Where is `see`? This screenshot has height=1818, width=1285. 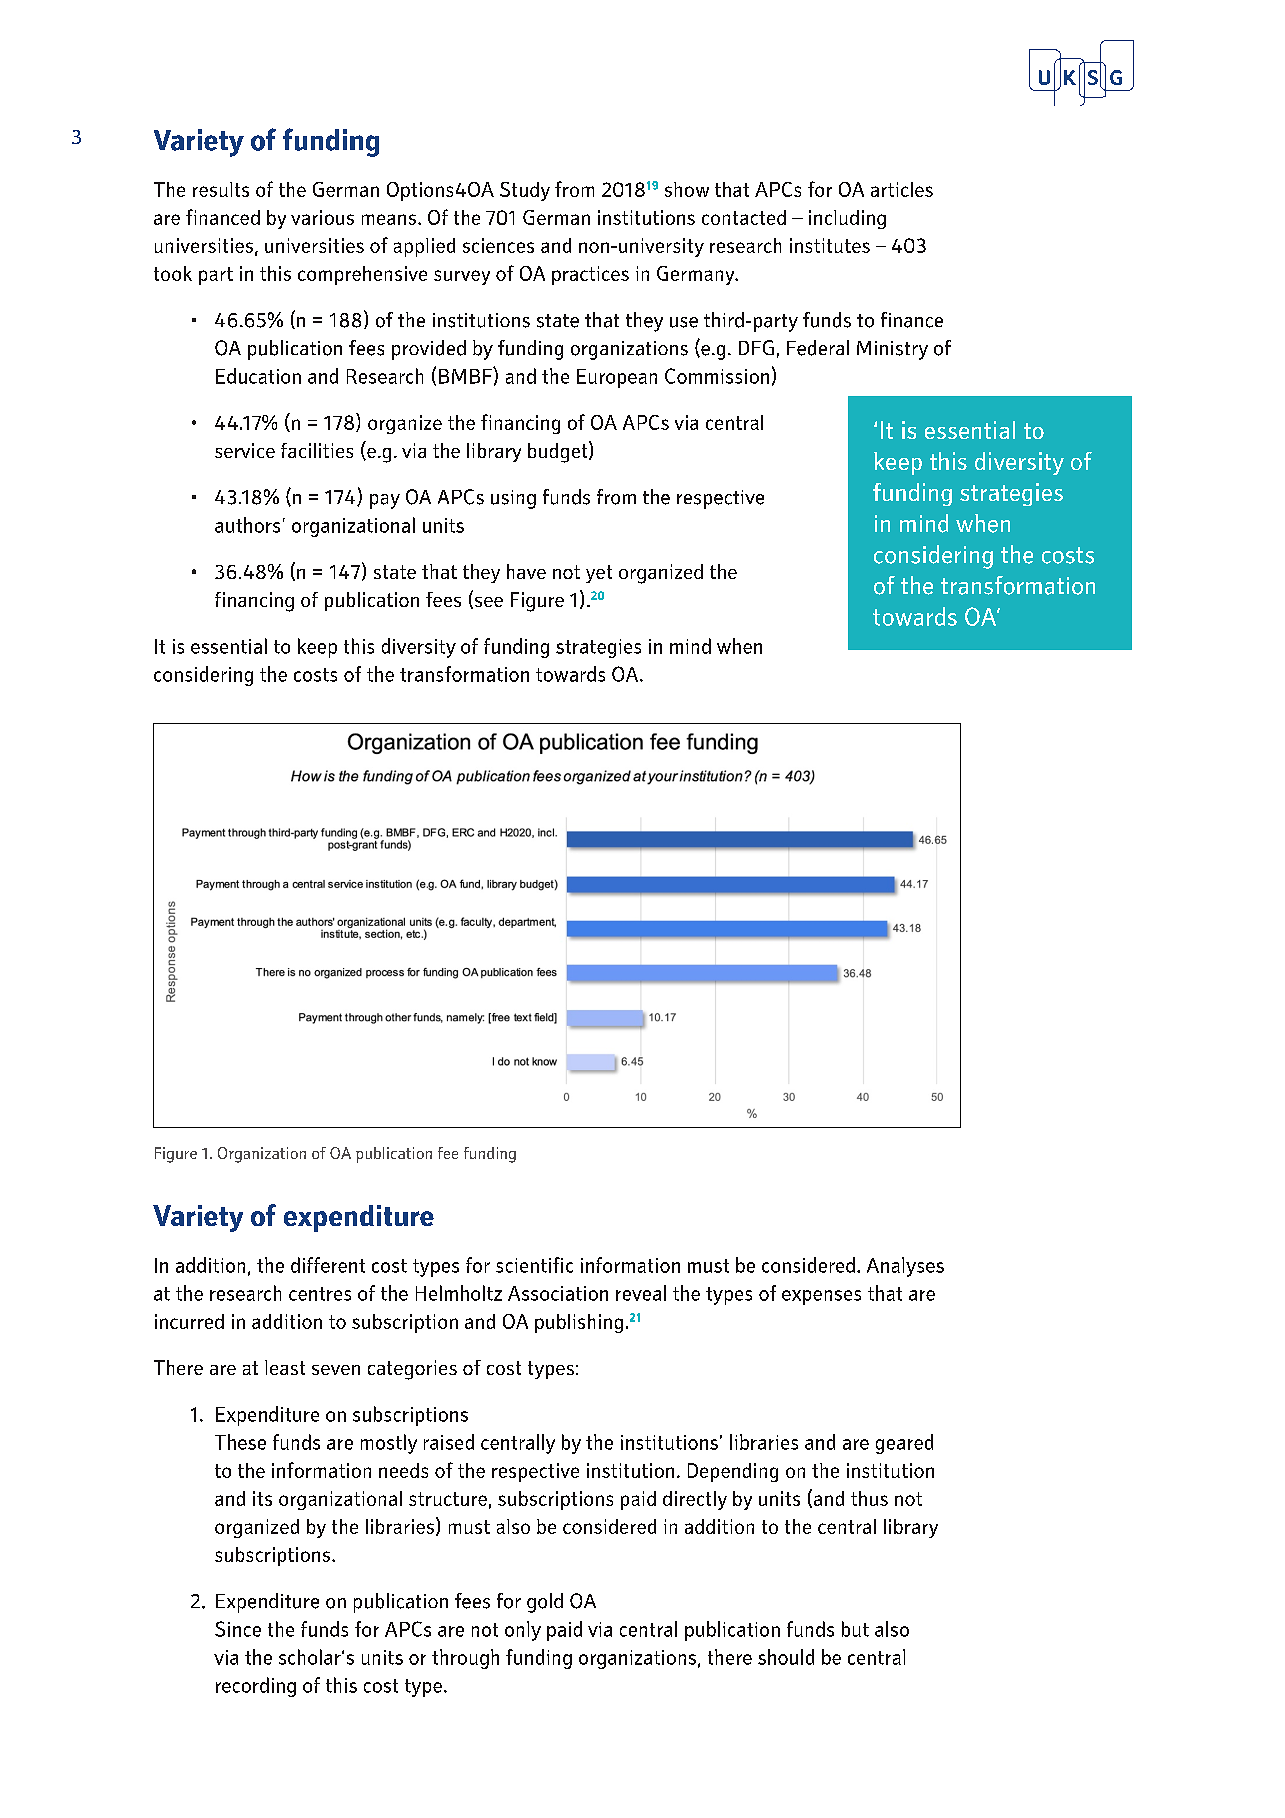
see is located at coordinates (487, 603).
